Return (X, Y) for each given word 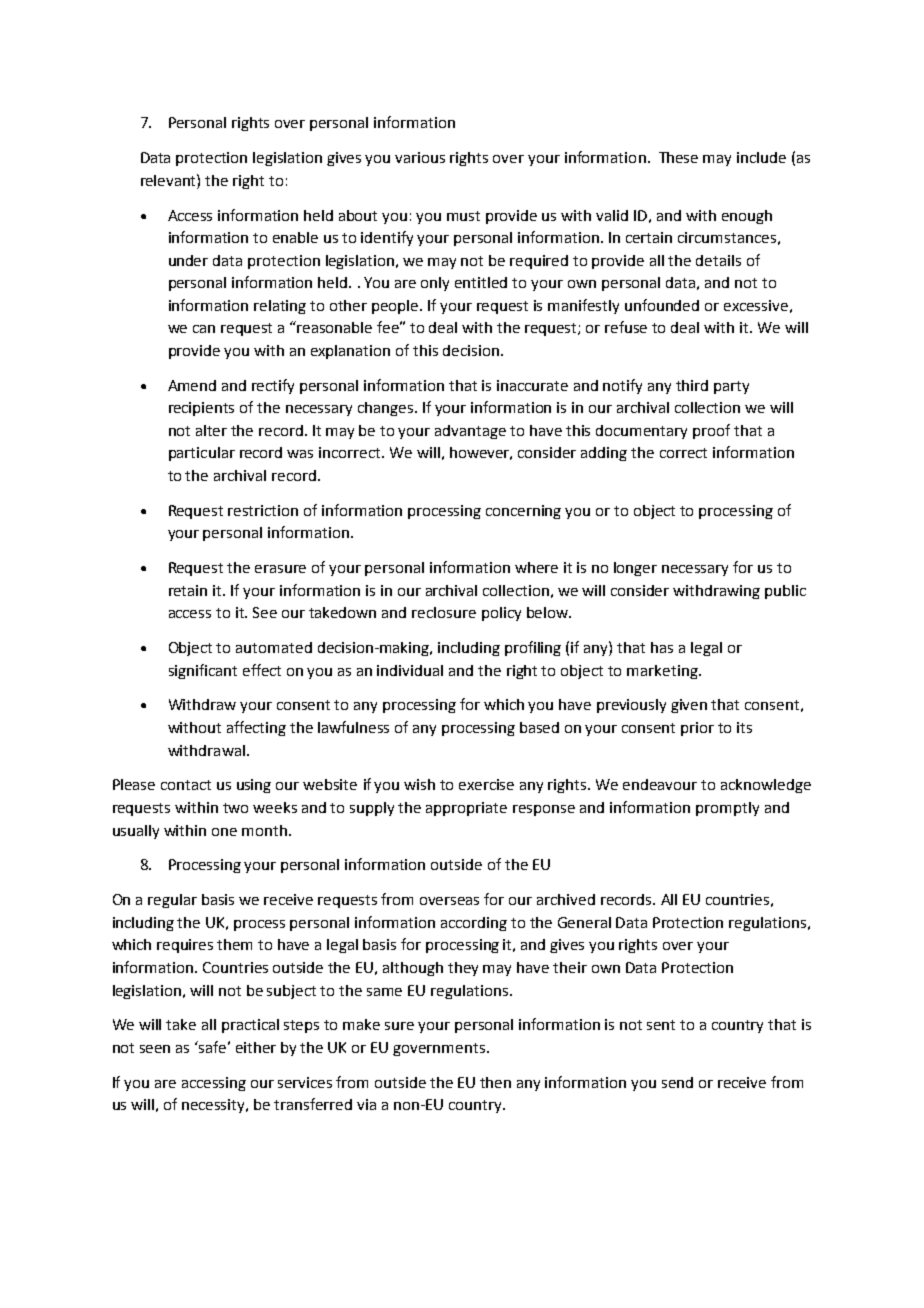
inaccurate (532, 385)
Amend (192, 385)
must (463, 216)
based (539, 727)
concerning (523, 512)
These (678, 157)
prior (697, 729)
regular (172, 901)
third (692, 385)
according (474, 924)
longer (635, 569)
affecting (256, 728)
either (256, 1047)
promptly (727, 809)
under (188, 260)
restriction (263, 510)
